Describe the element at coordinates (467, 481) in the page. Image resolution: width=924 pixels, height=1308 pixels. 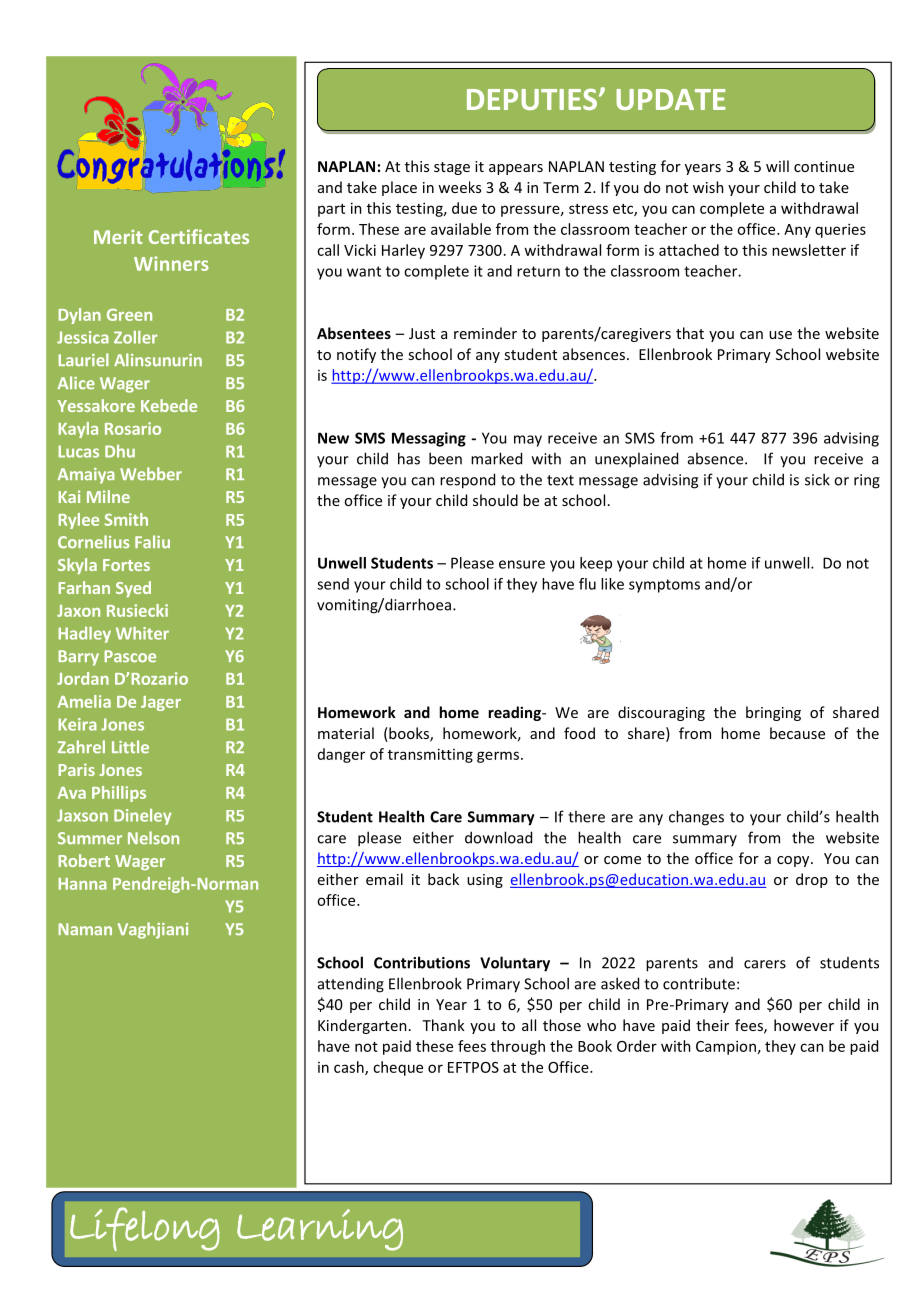
I see `respond` at that location.
